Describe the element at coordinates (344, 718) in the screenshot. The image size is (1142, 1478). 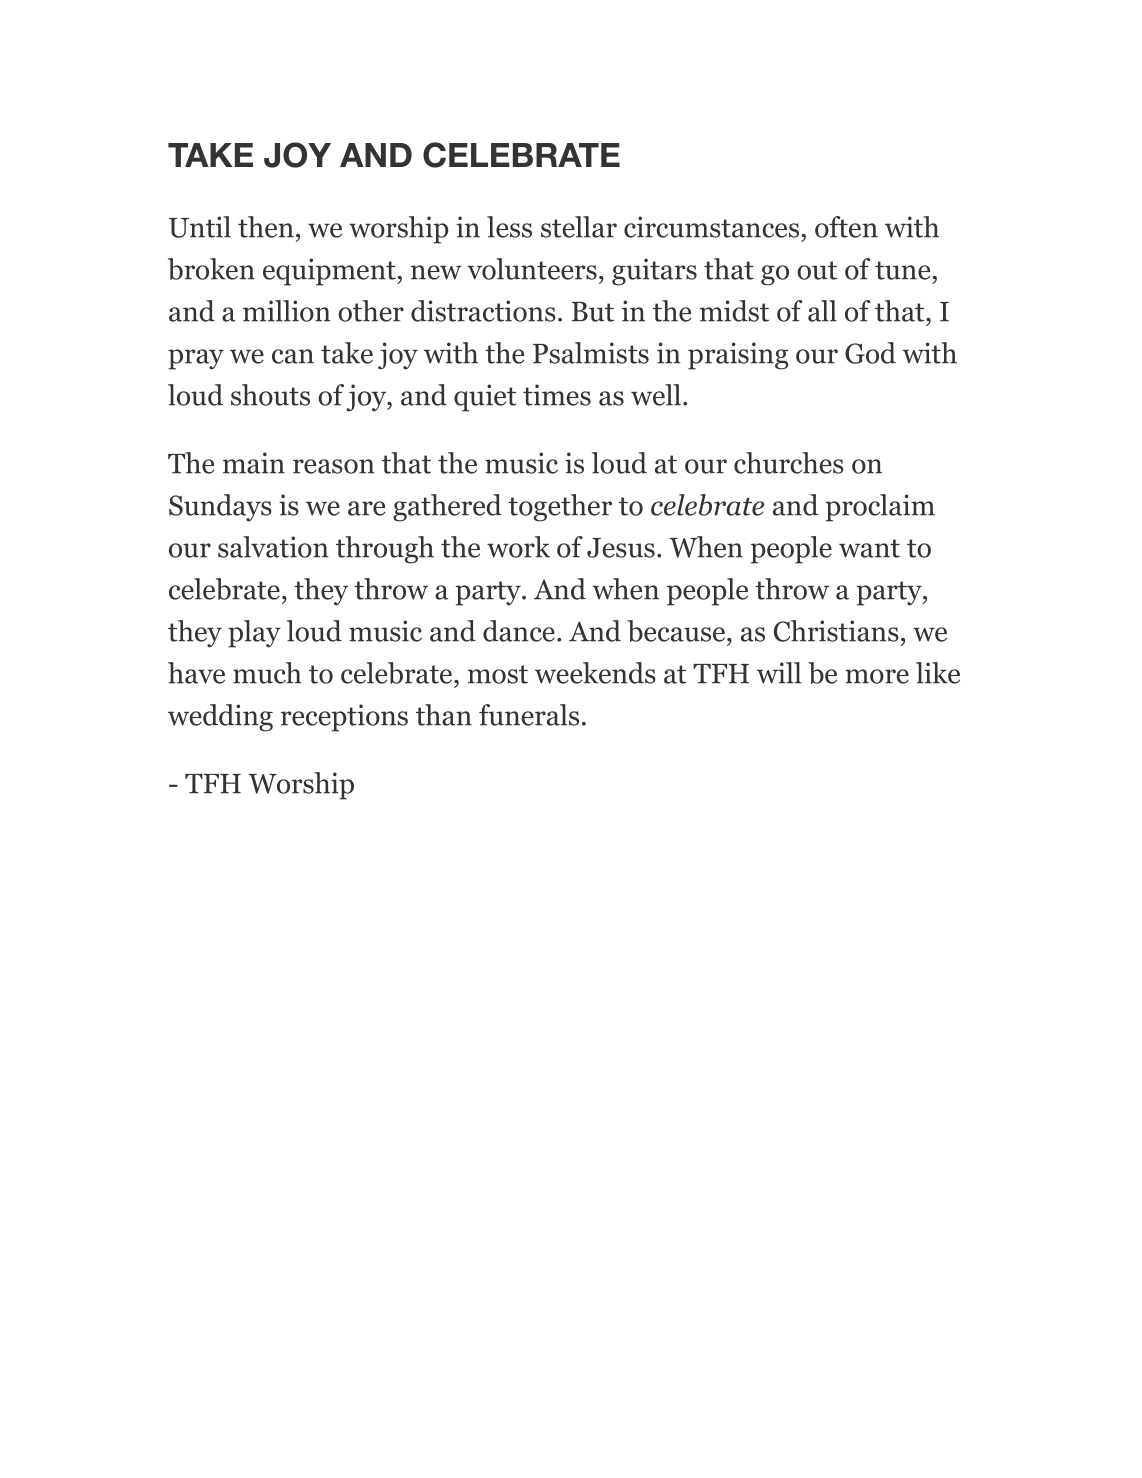
I see `receptions` at that location.
